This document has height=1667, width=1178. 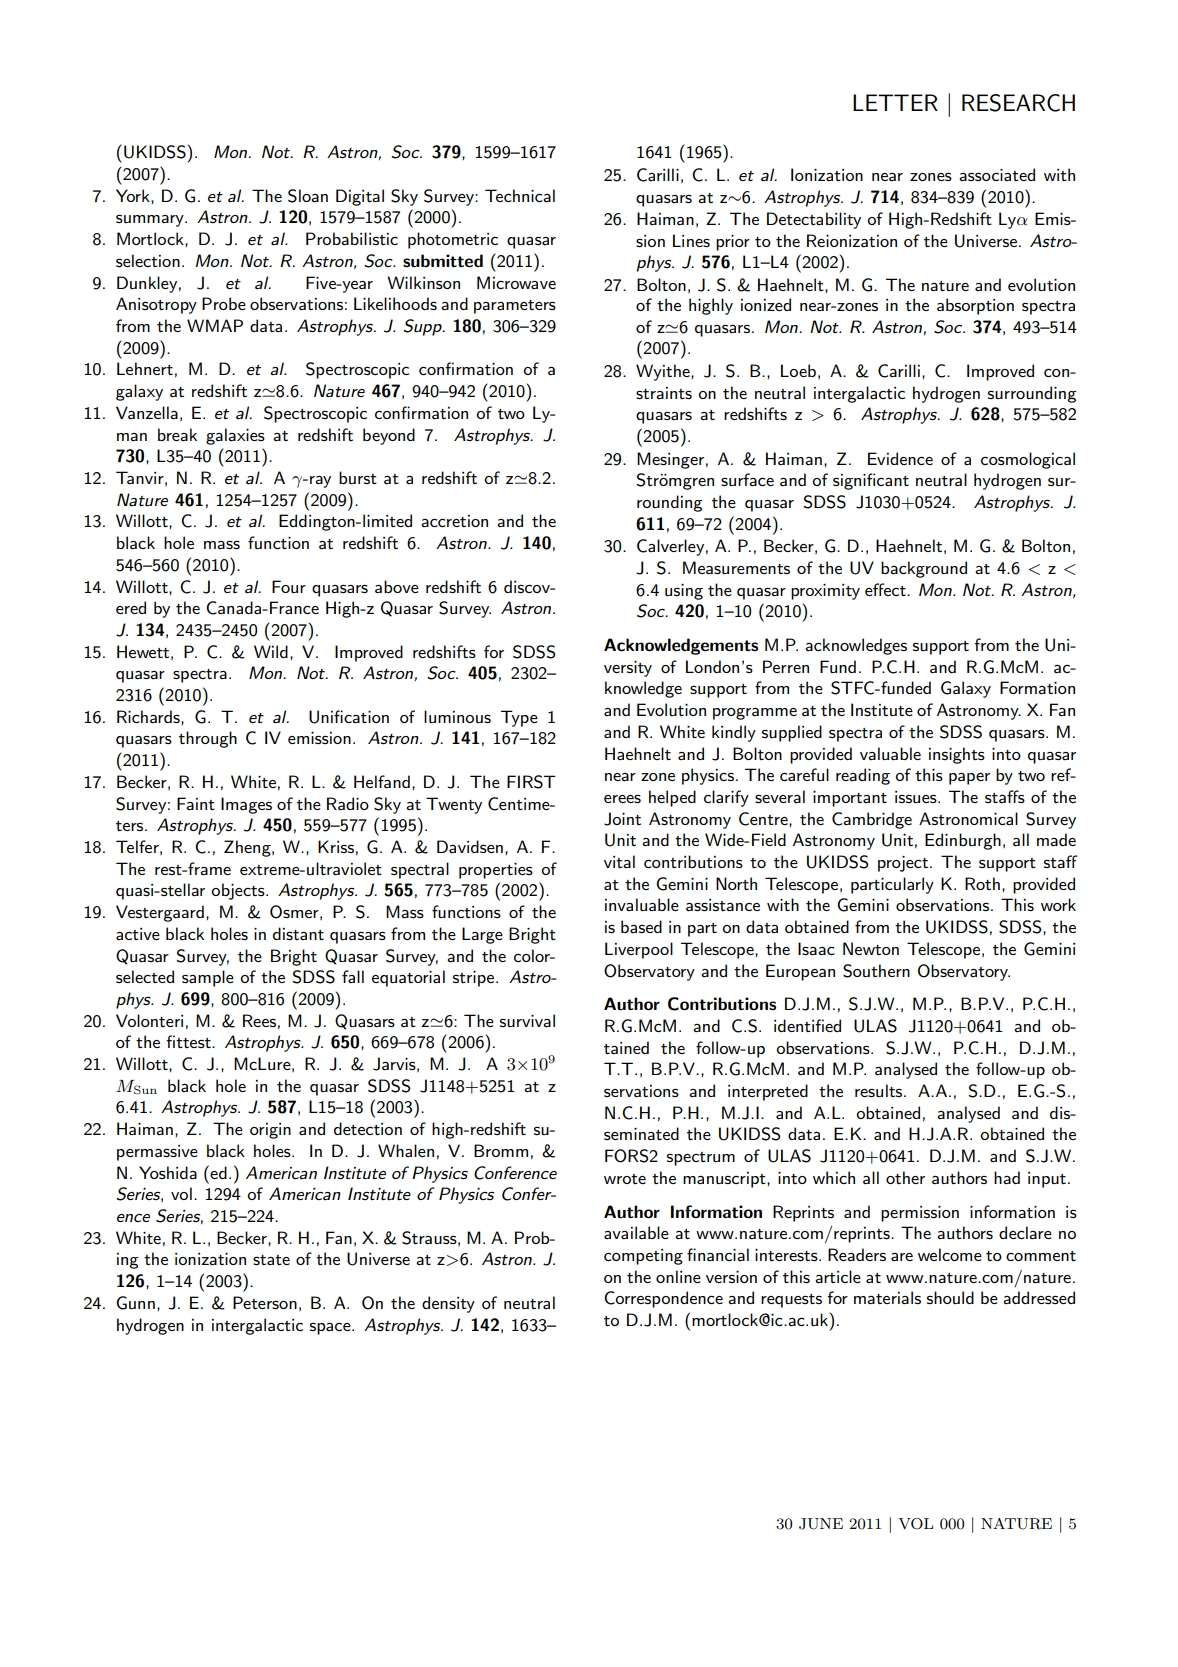 What do you see at coordinates (871, 481) in the document?
I see `significant` at bounding box center [871, 481].
